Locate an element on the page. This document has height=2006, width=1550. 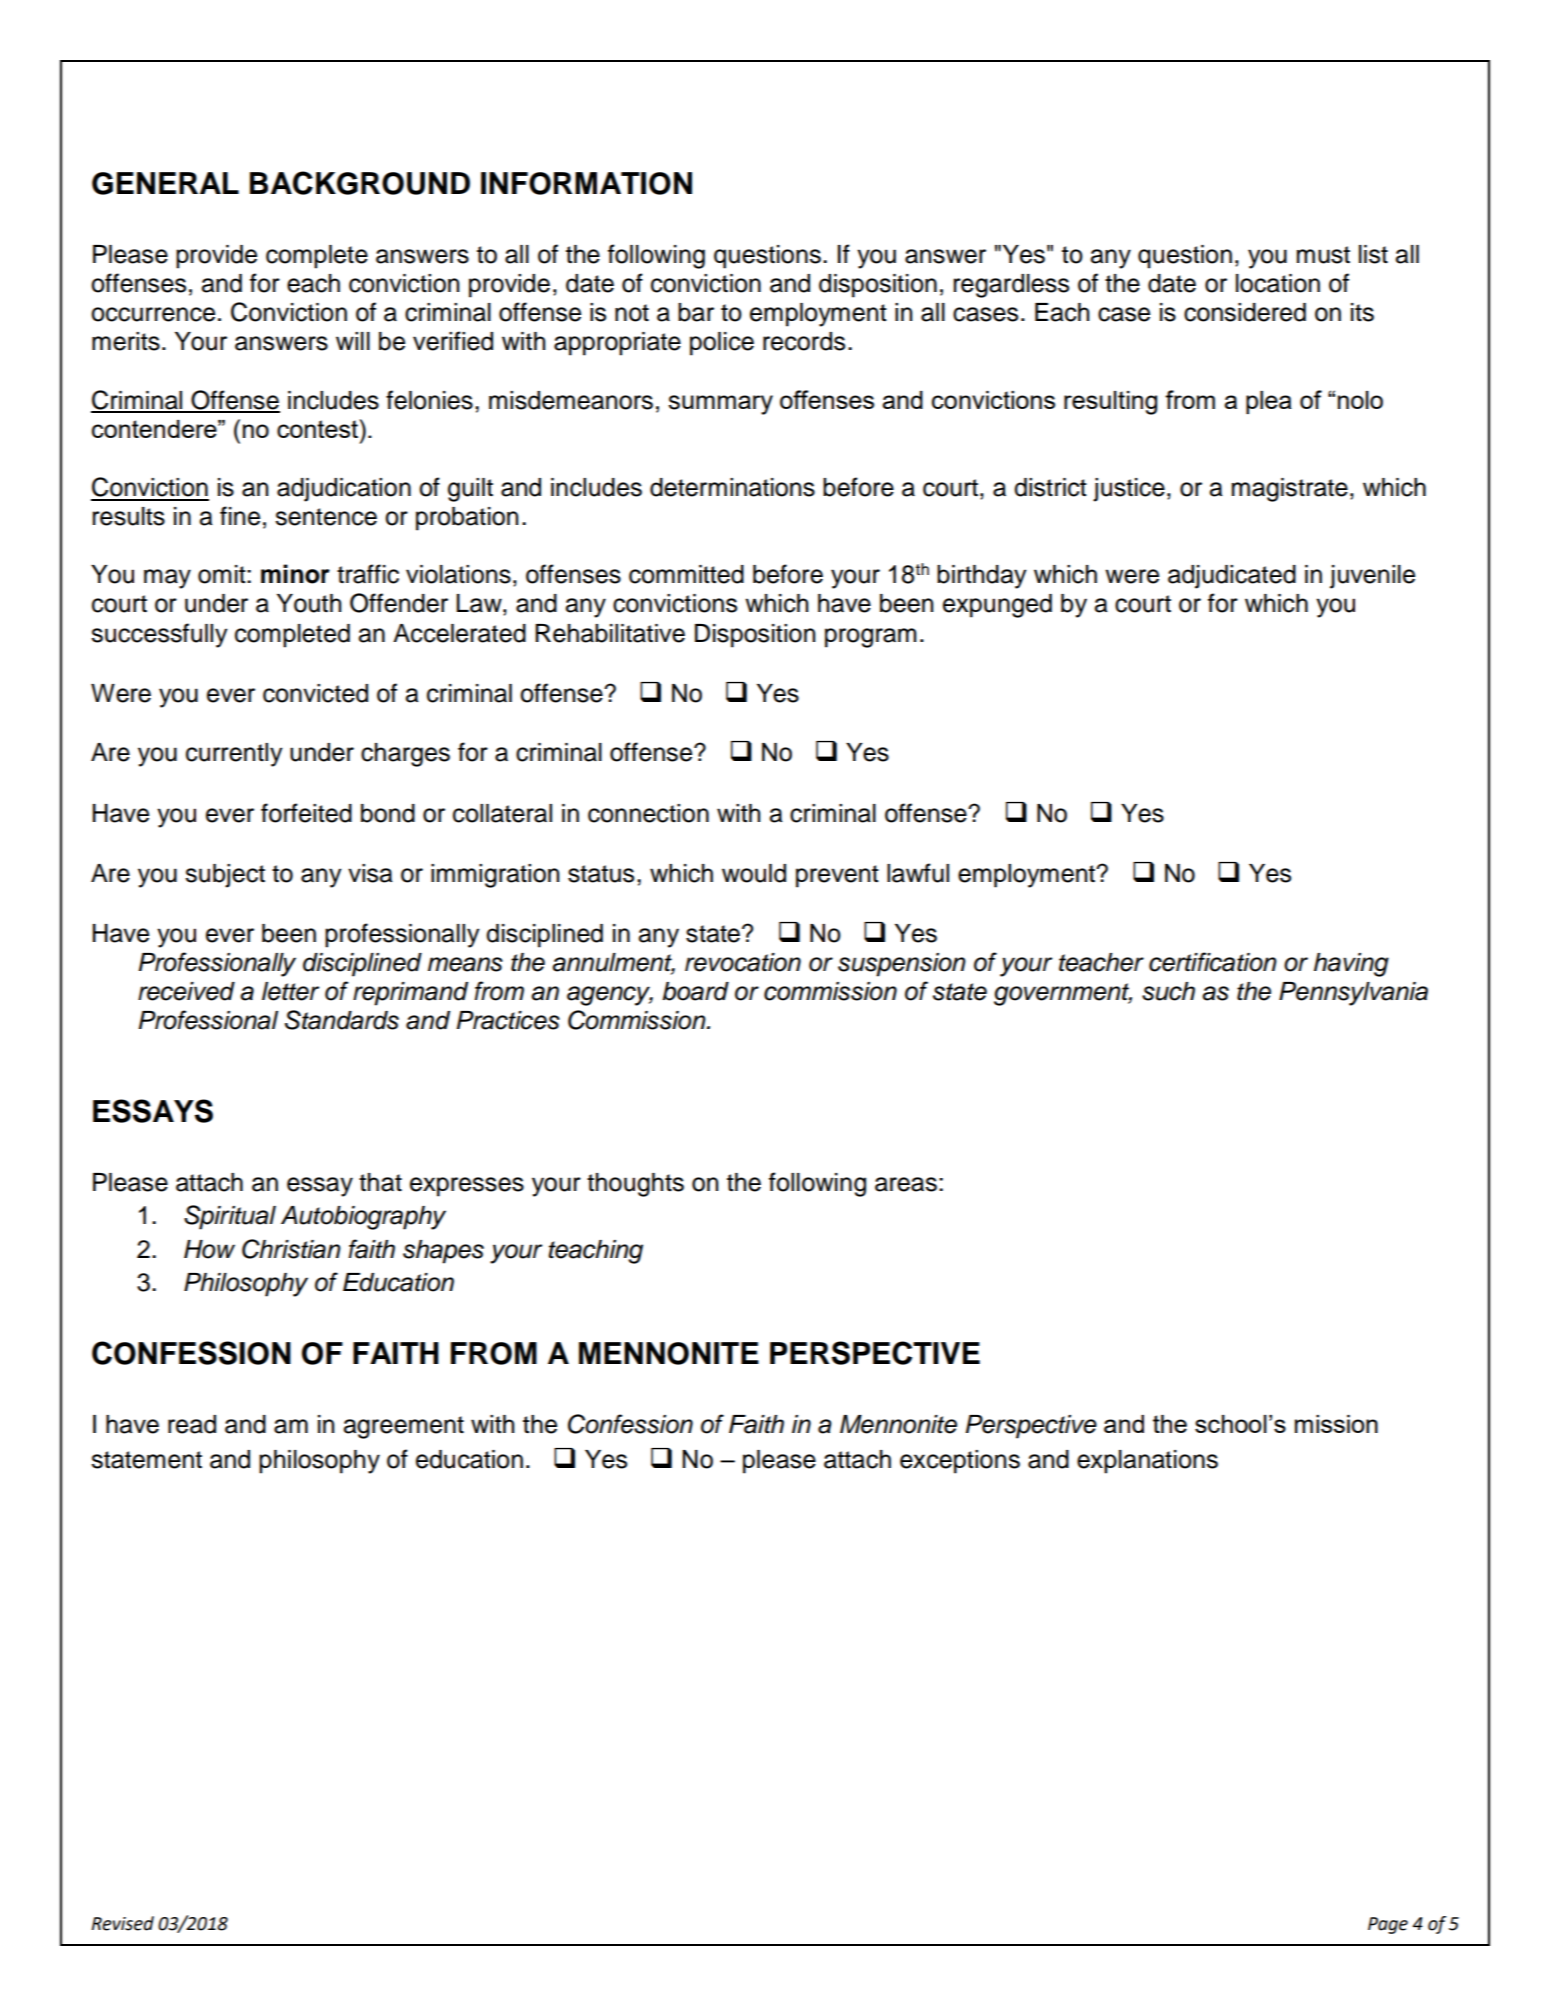
Youth is located at coordinates (309, 603).
